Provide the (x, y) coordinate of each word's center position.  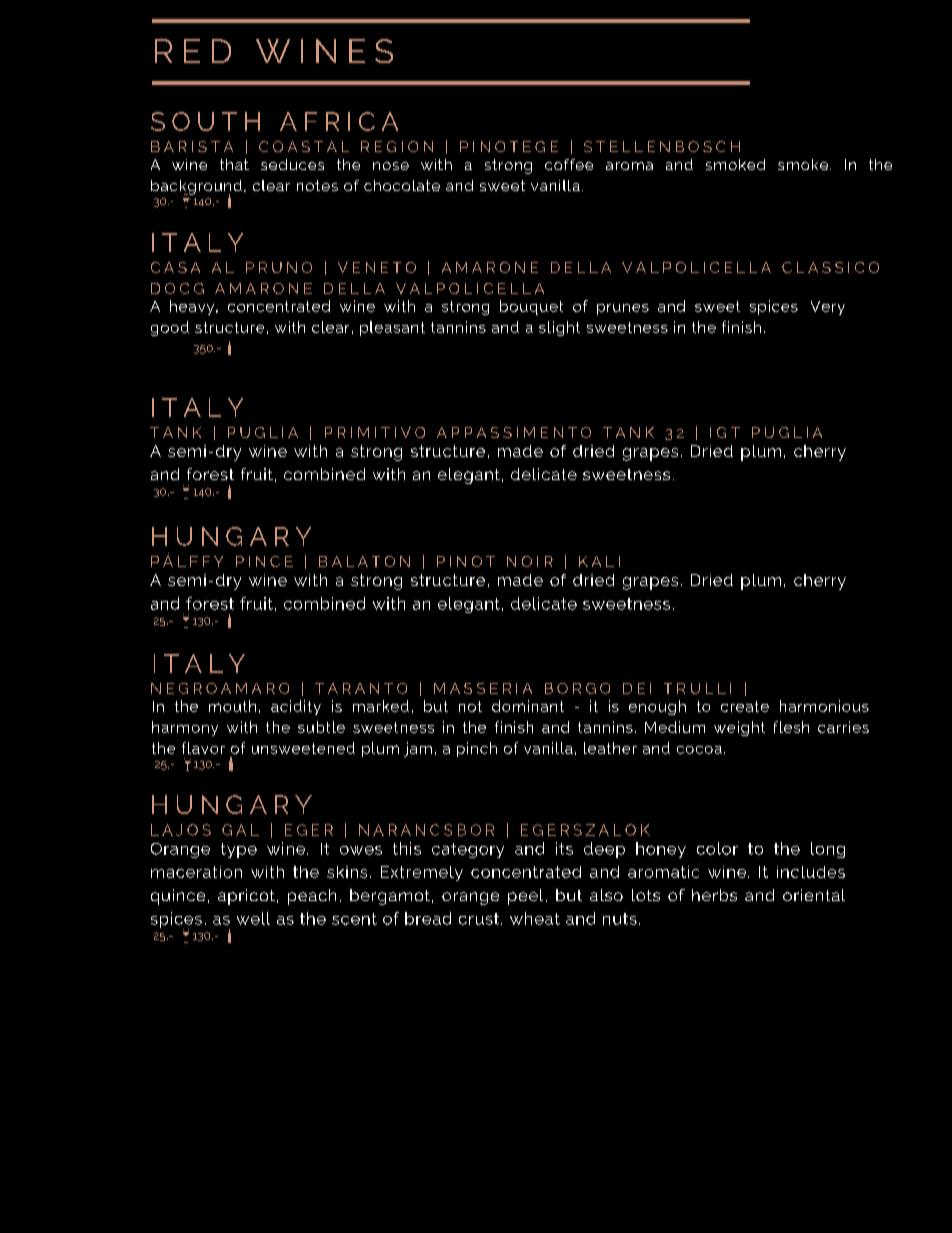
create (745, 706)
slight (559, 328)
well (253, 918)
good (170, 328)
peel (525, 897)
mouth (232, 706)
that (234, 164)
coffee (569, 164)
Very (828, 308)
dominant (528, 706)
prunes (623, 309)
